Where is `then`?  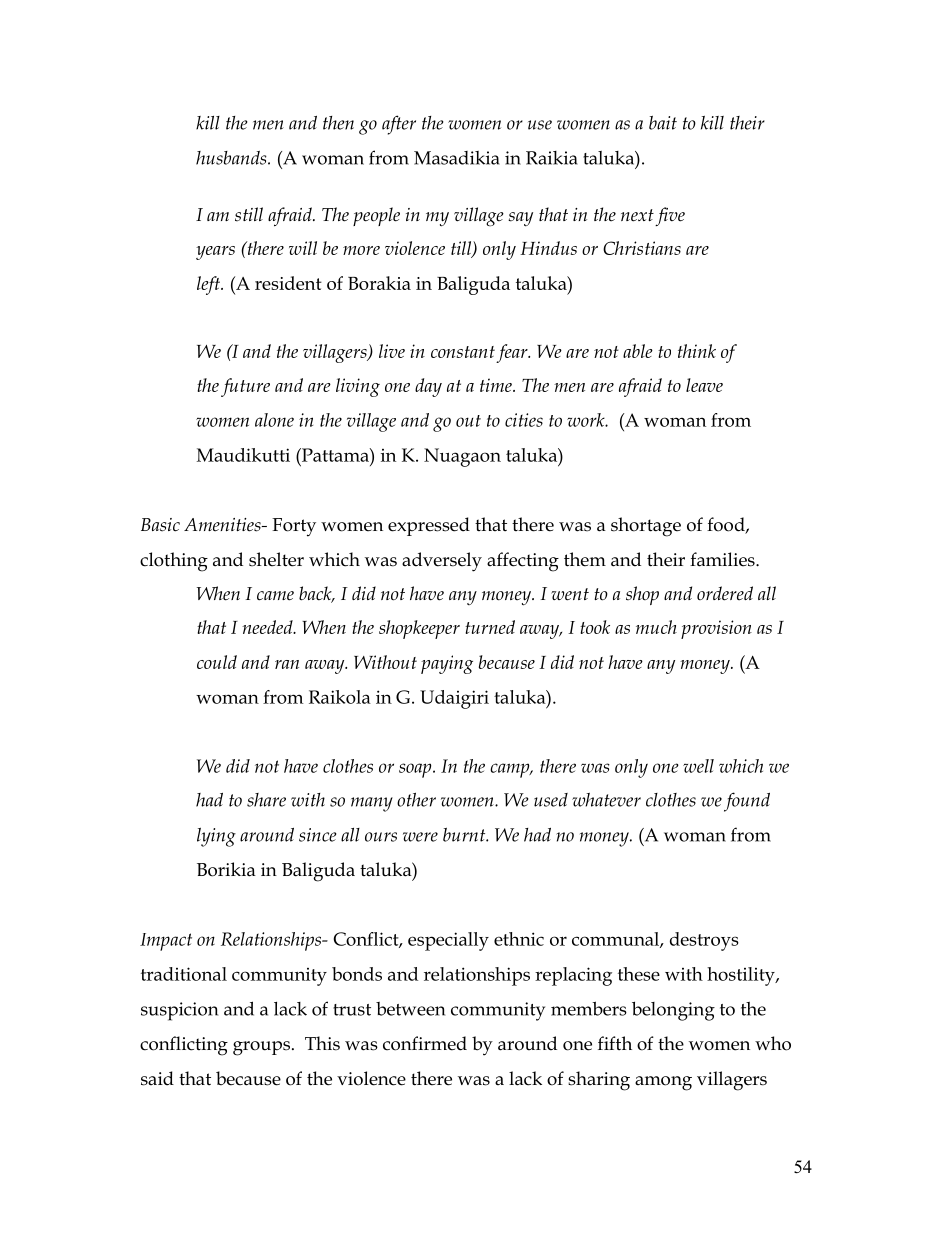
then is located at coordinates (338, 123).
